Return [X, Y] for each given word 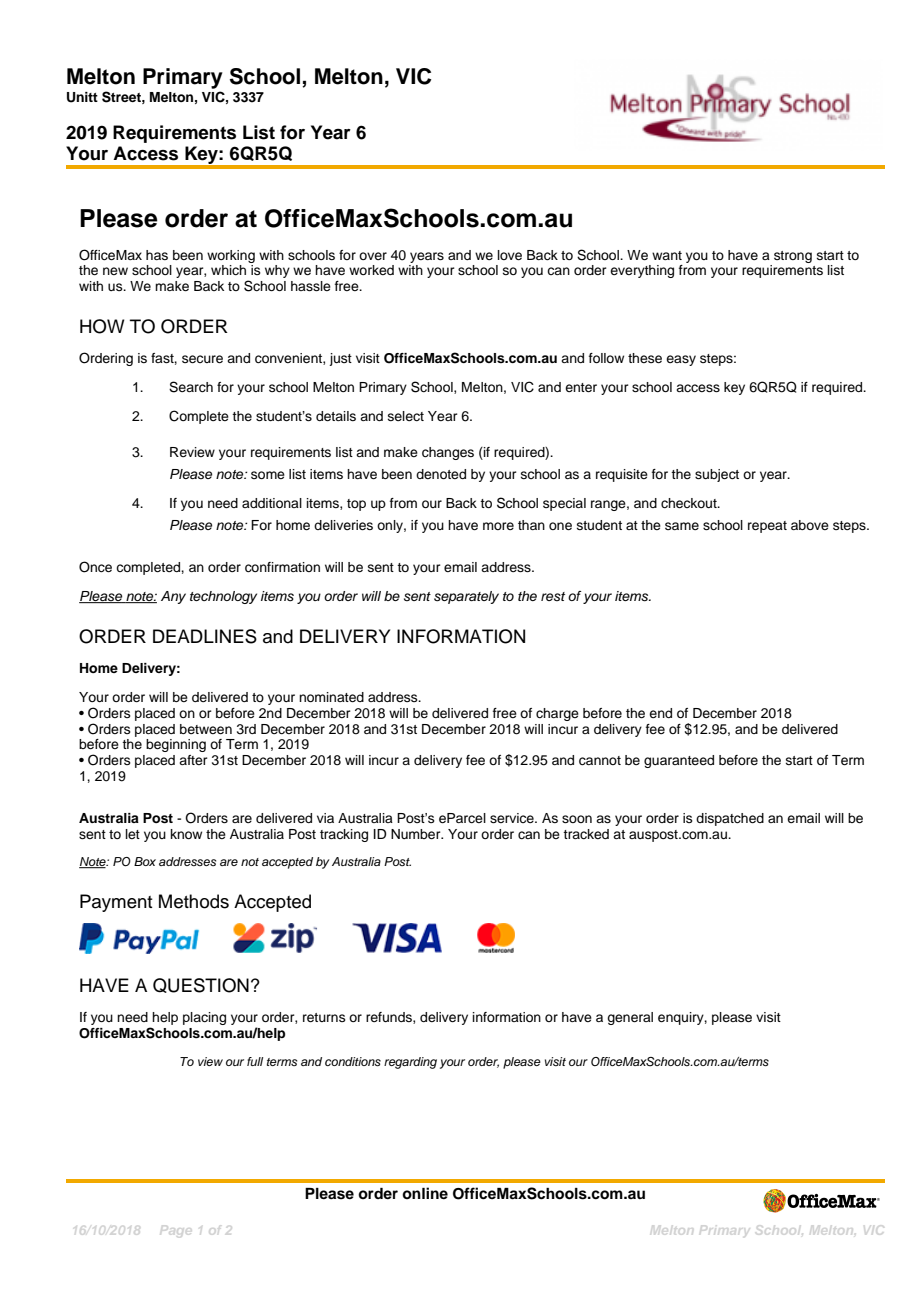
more [498, 526]
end [660, 713]
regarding [410, 1063]
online [425, 1193]
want [667, 255]
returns [324, 1017]
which [228, 270]
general [630, 1018]
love [510, 255]
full [255, 1061]
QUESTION [201, 985]
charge [557, 714]
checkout [690, 503]
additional [272, 503]
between [206, 729]
